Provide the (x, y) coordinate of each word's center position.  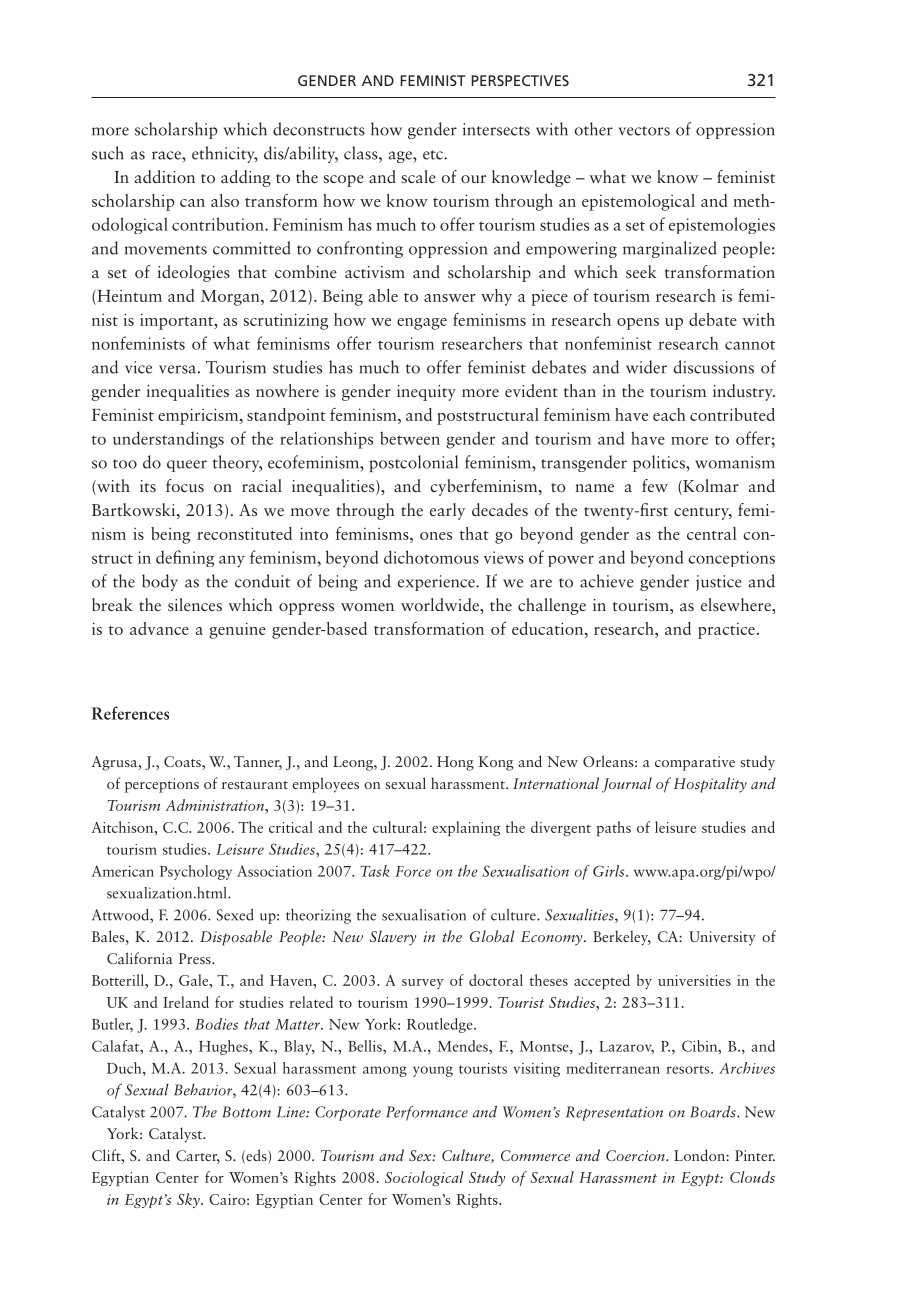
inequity (426, 393)
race (167, 155)
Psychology (196, 872)
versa (177, 369)
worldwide (441, 604)
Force (413, 871)
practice (726, 631)
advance (159, 628)
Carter (198, 1157)
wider (646, 367)
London (700, 1155)
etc (434, 155)
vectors (644, 131)
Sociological (424, 1178)
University (722, 938)
